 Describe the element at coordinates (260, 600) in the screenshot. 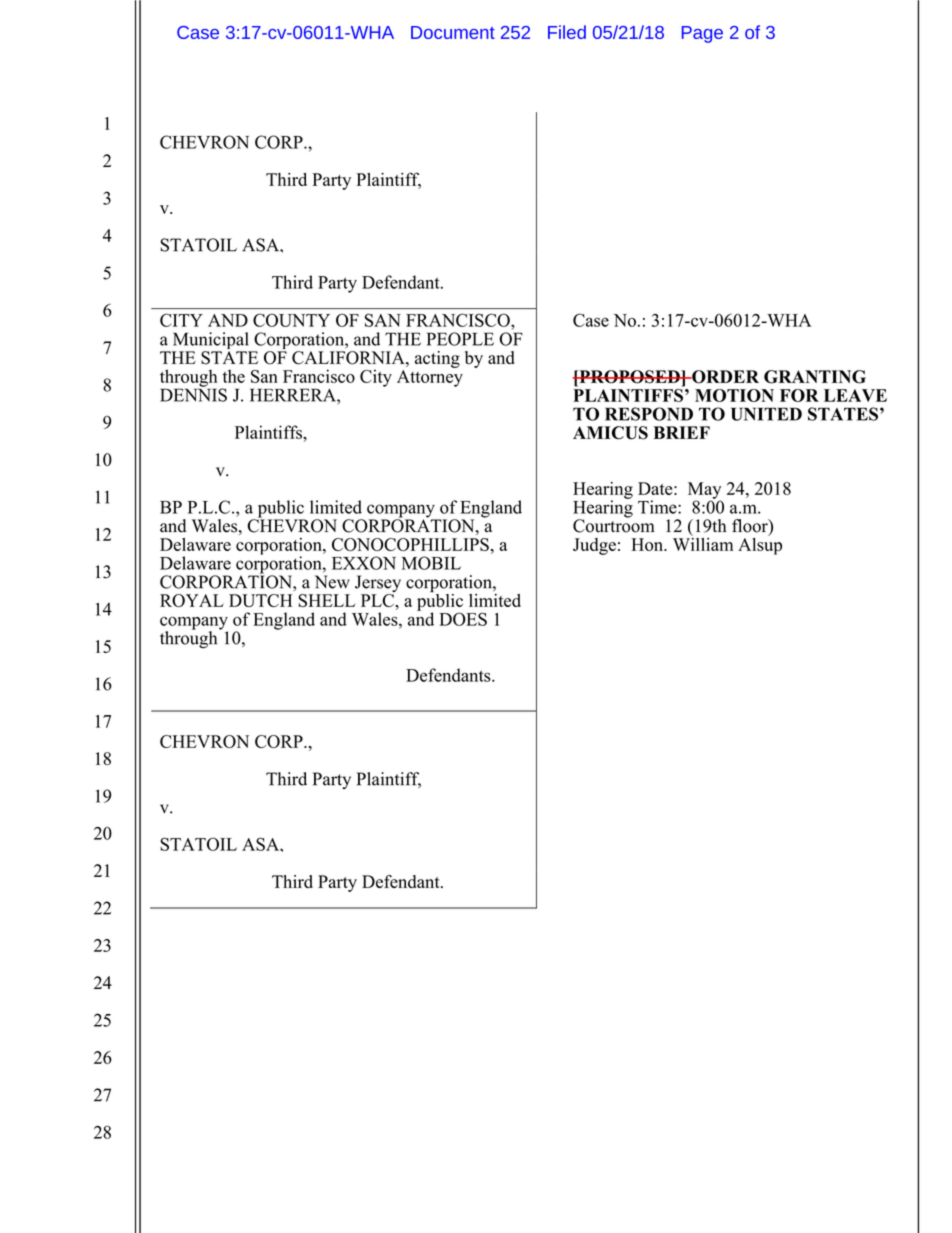

I see `DUTCH` at that location.
